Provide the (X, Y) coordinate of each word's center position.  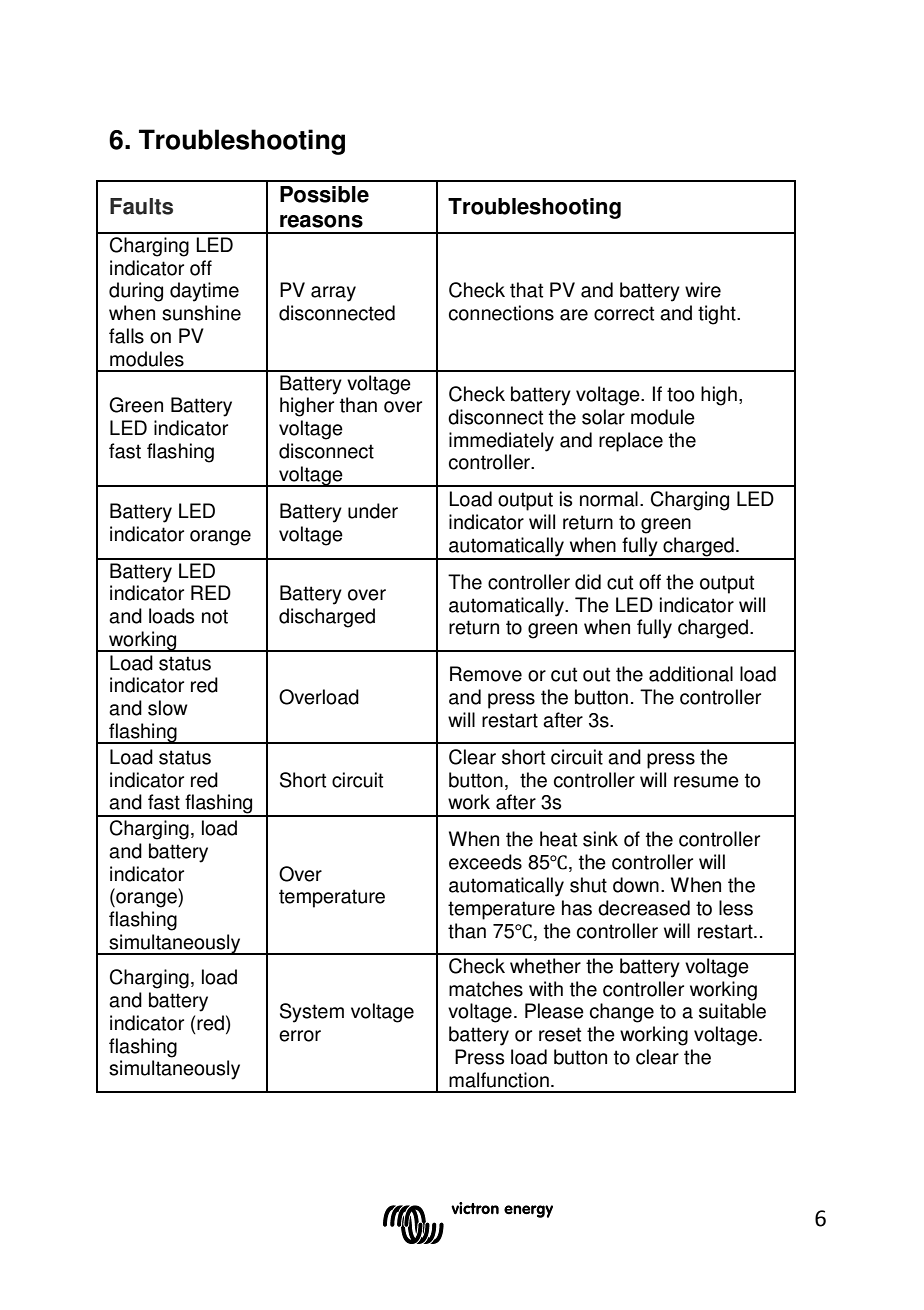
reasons (321, 221)
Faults (141, 206)
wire (703, 290)
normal (609, 499)
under (373, 511)
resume (706, 782)
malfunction (499, 1080)
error (300, 1036)
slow (168, 708)
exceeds (485, 862)
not (215, 616)
